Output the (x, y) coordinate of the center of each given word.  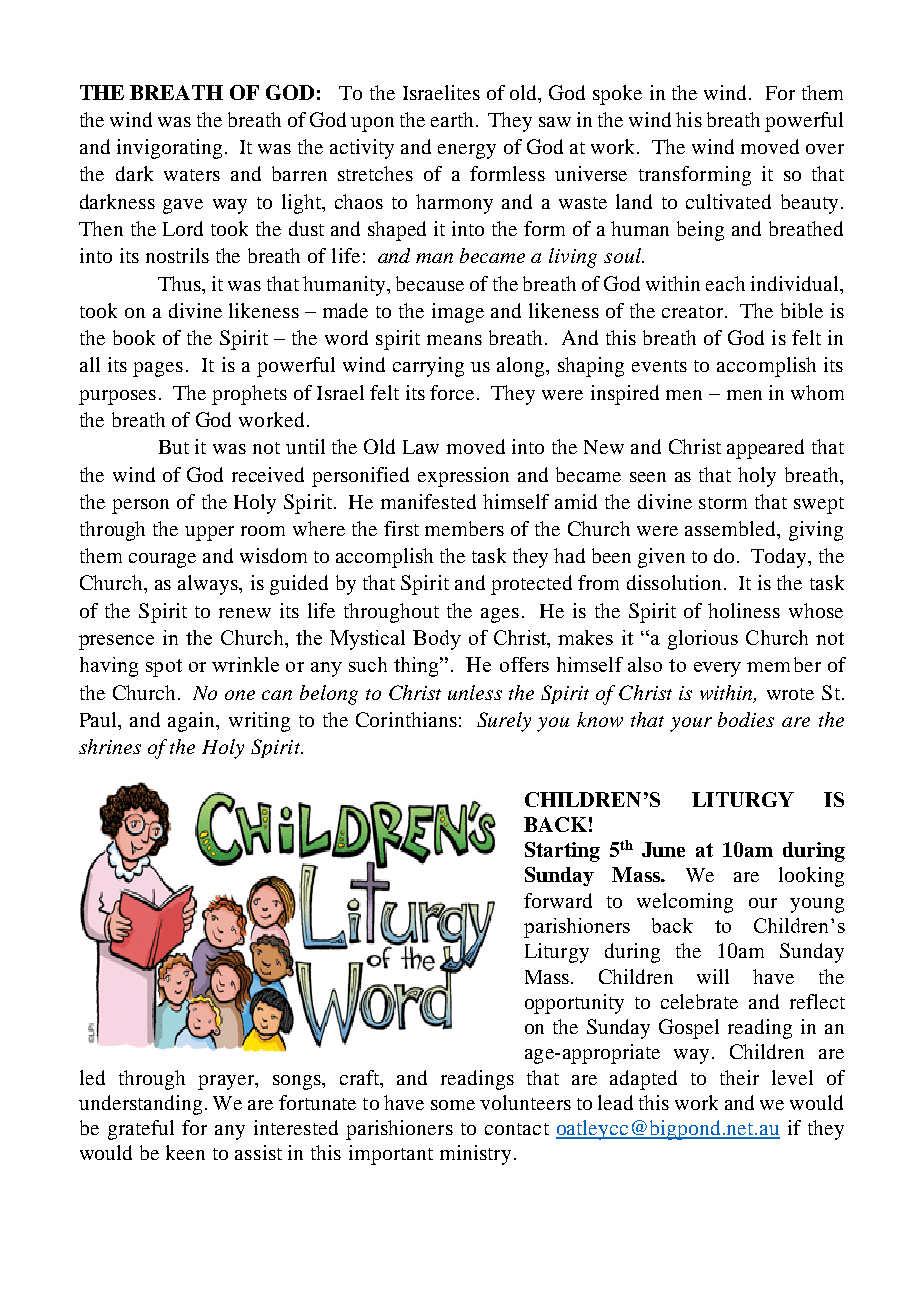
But (174, 447)
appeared (765, 449)
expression (463, 477)
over (825, 149)
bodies (746, 719)
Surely (504, 722)
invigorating (169, 149)
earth (452, 119)
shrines (110, 746)
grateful (141, 1130)
